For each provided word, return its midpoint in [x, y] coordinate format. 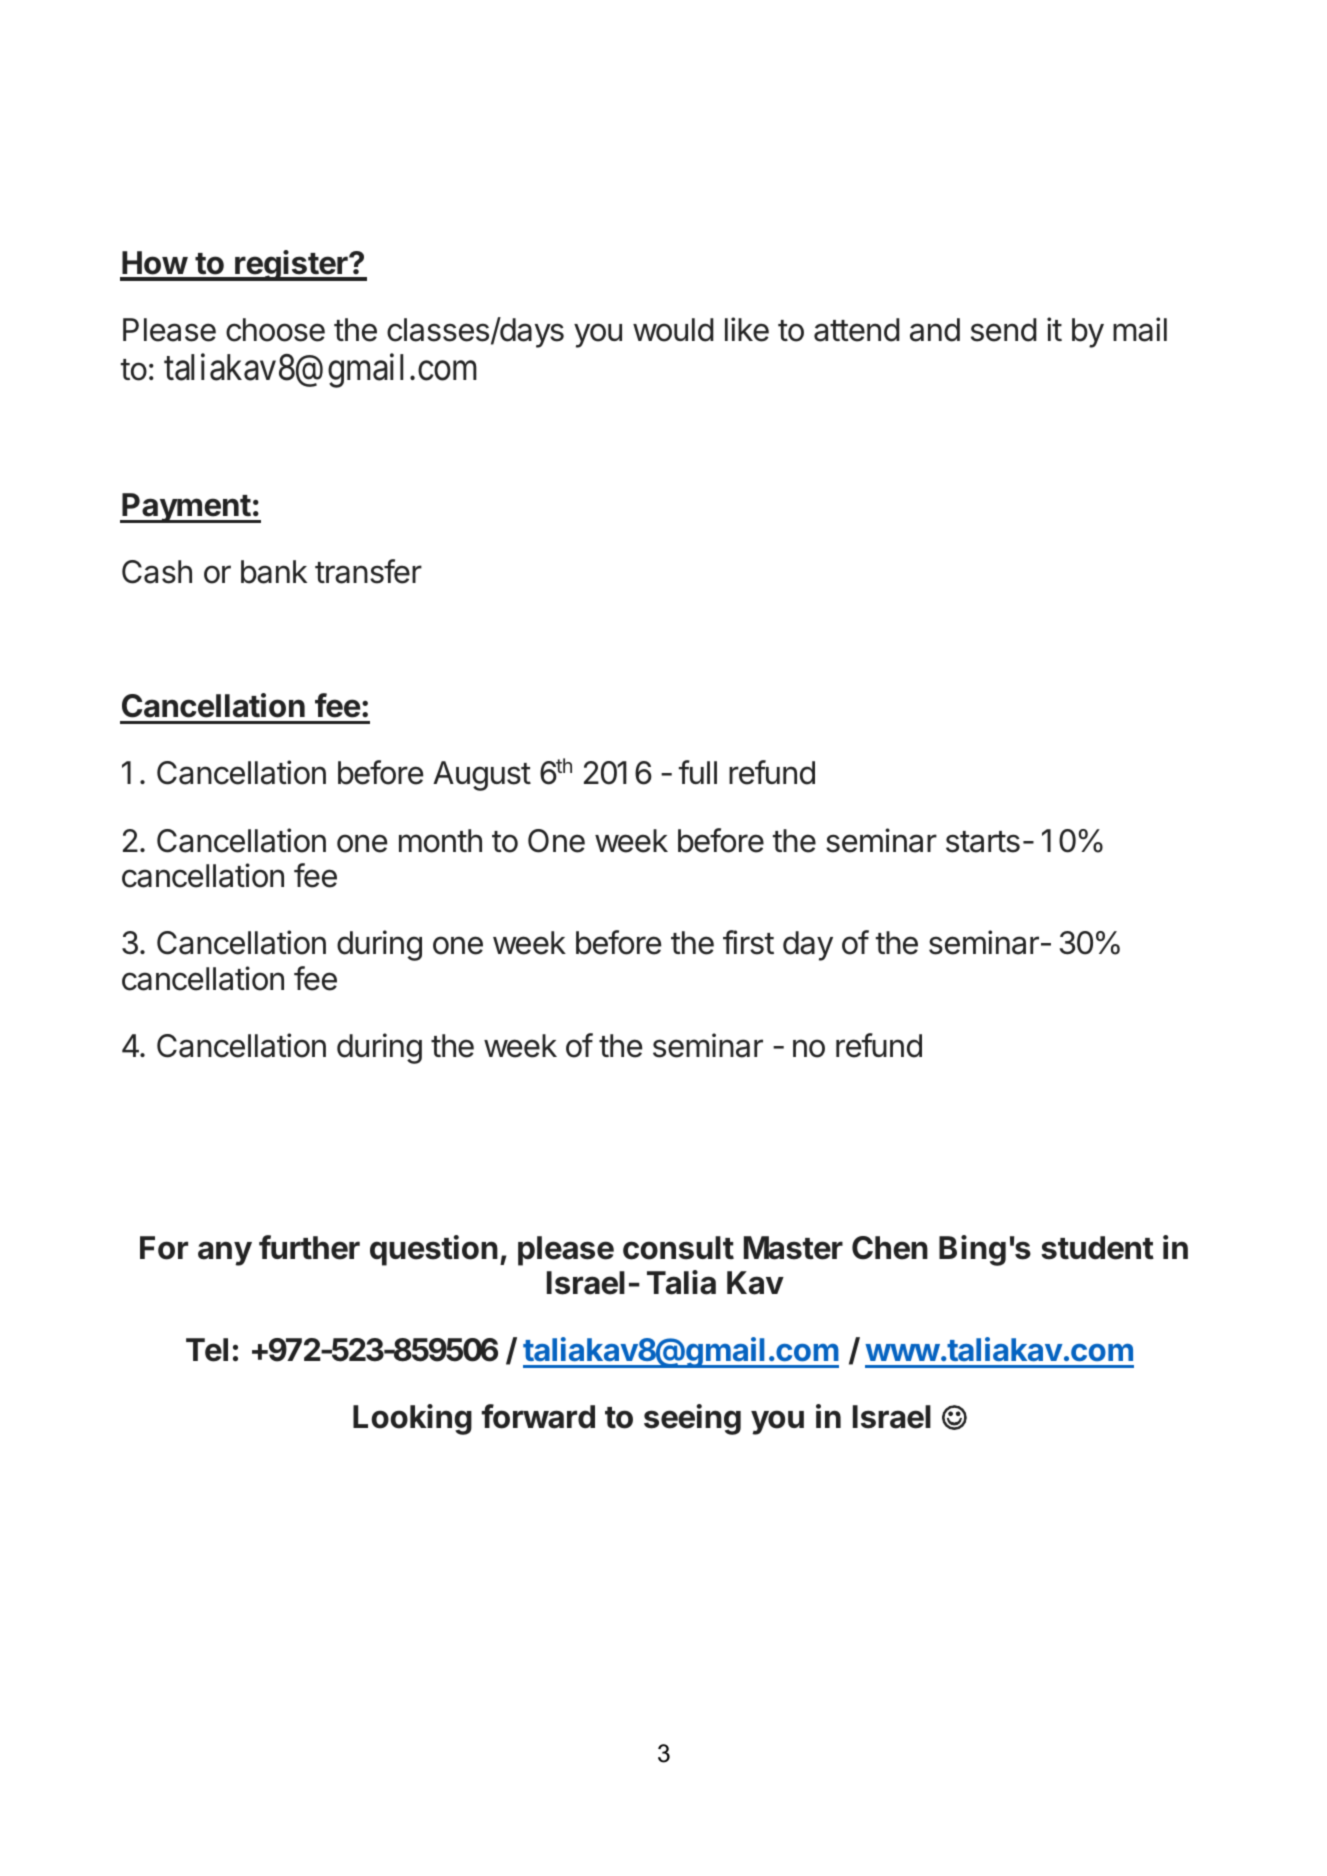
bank [274, 572]
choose [275, 330]
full [698, 772]
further [309, 1247]
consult [678, 1248]
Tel [207, 1350]
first [748, 942]
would [673, 330]
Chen [890, 1248]
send [1004, 330]
